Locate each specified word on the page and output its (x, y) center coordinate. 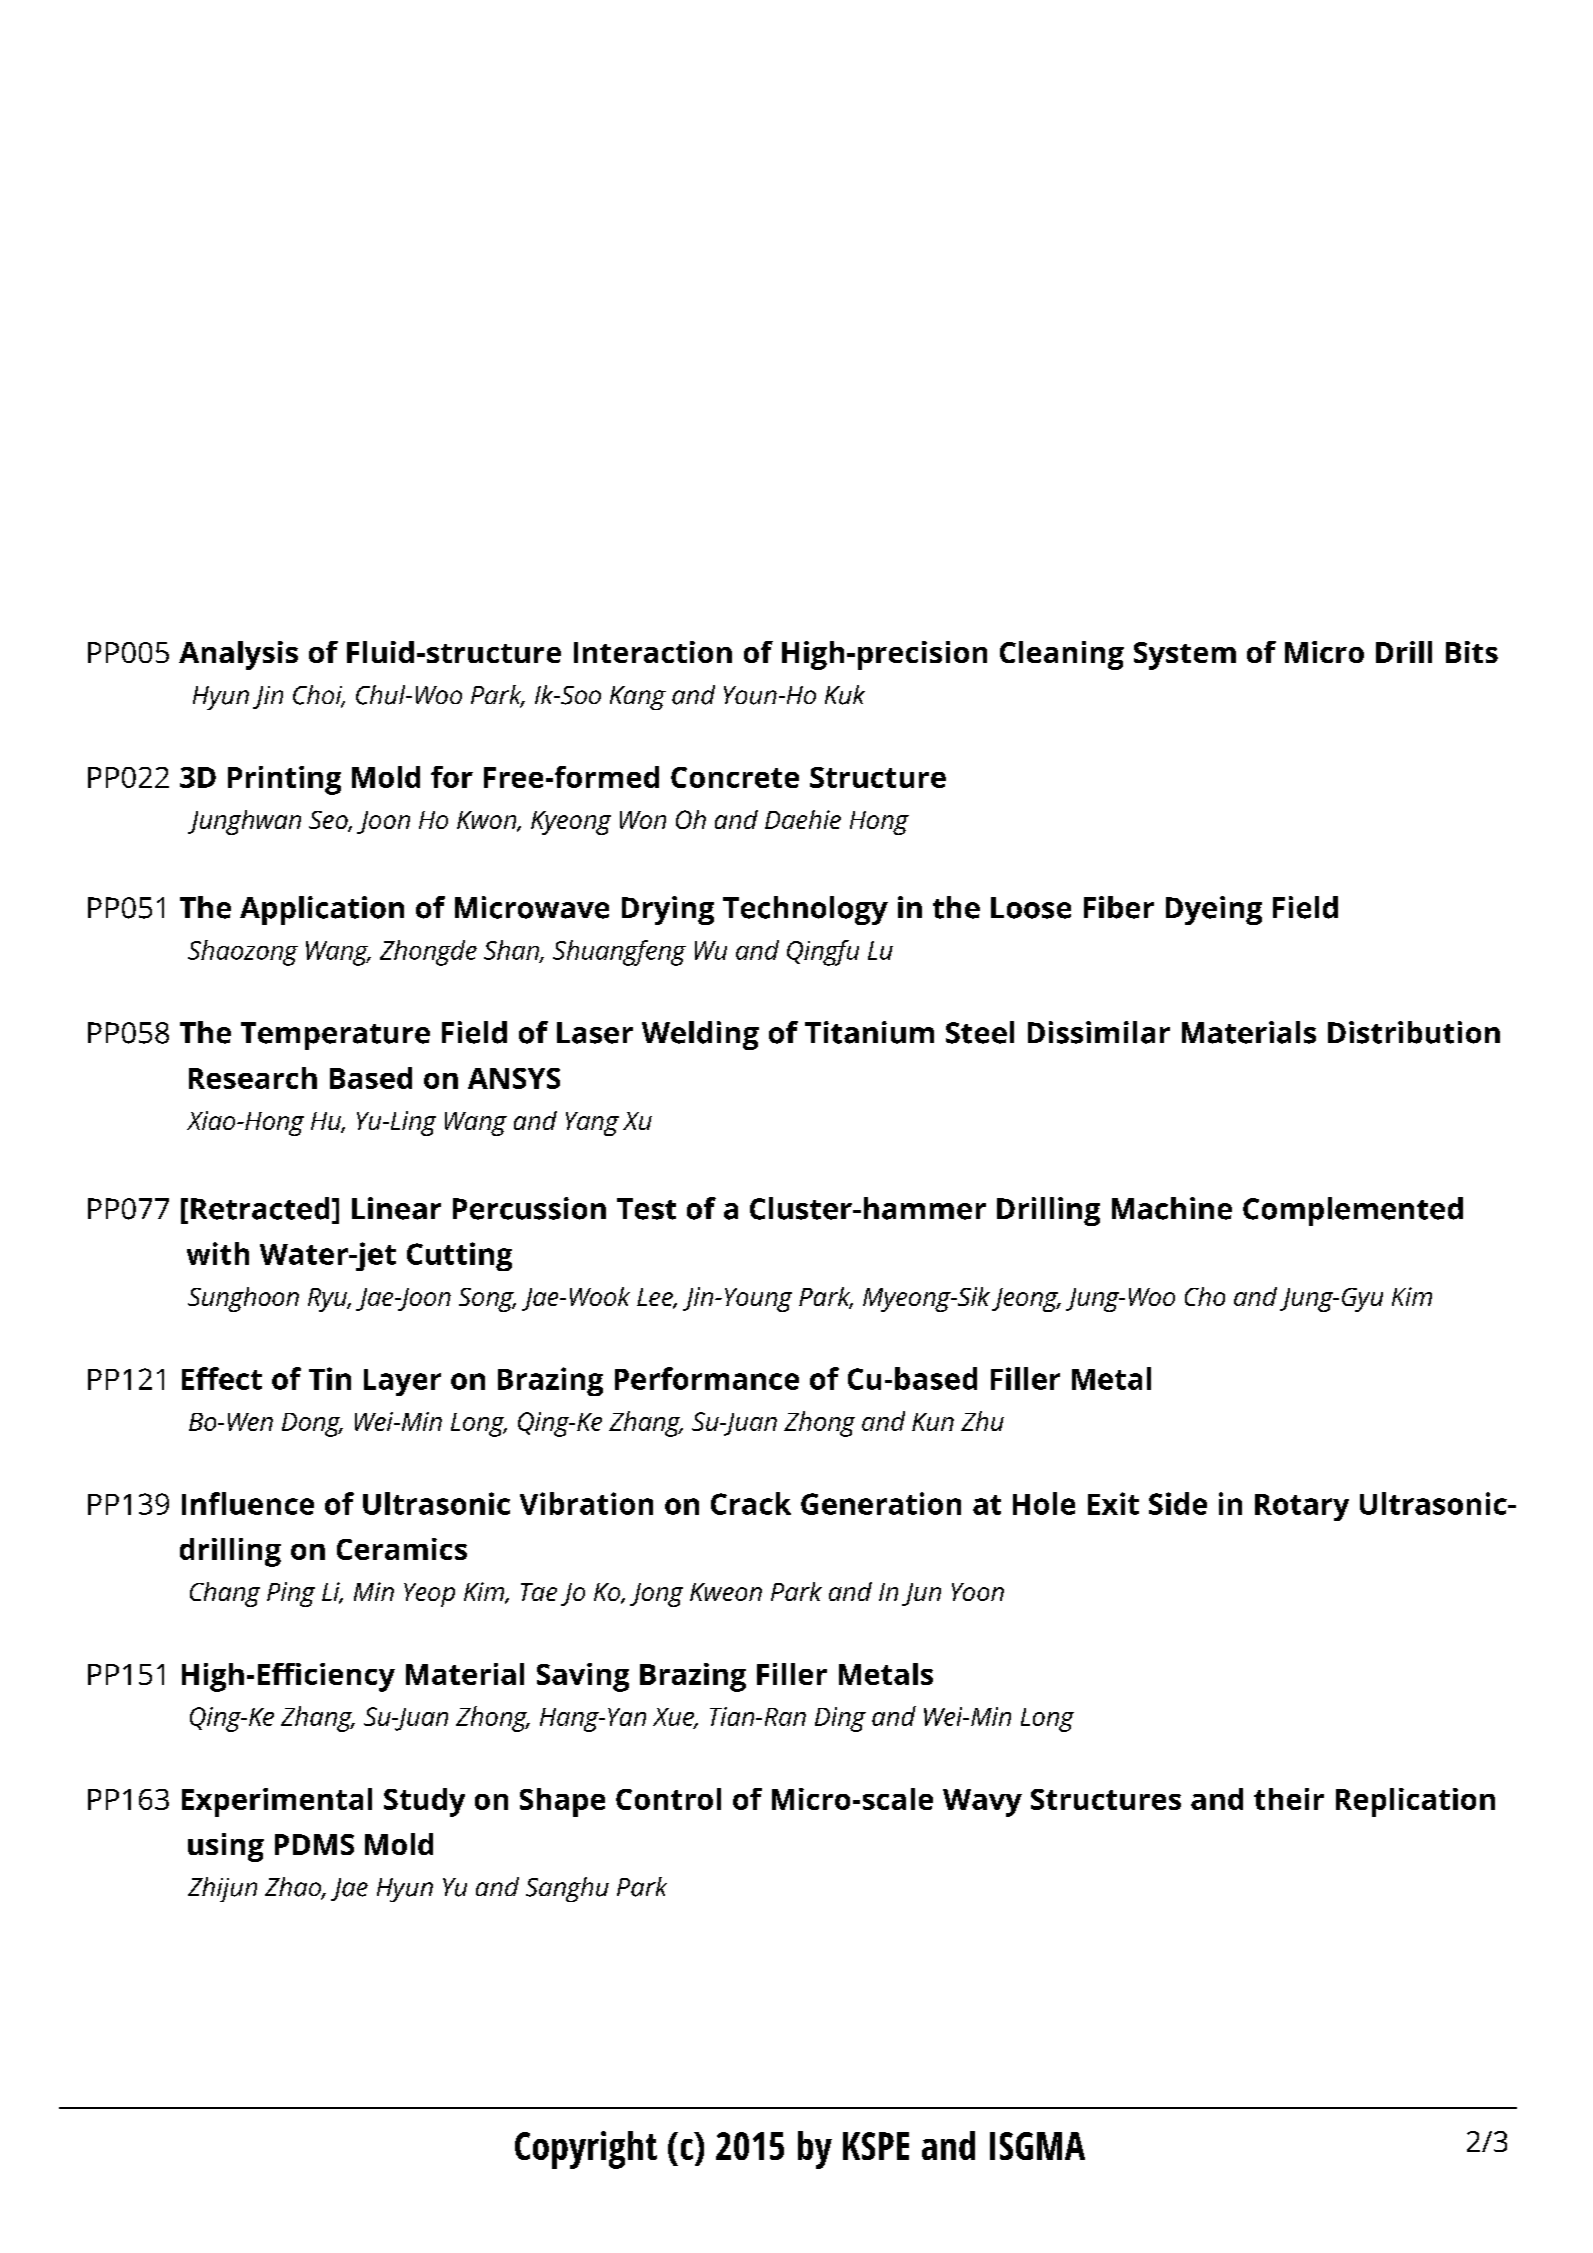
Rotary (1302, 1507)
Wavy (982, 1803)
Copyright (586, 2150)
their (1289, 1799)
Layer (402, 1382)
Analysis (238, 655)
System (1185, 656)
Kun (933, 1422)
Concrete (735, 777)
